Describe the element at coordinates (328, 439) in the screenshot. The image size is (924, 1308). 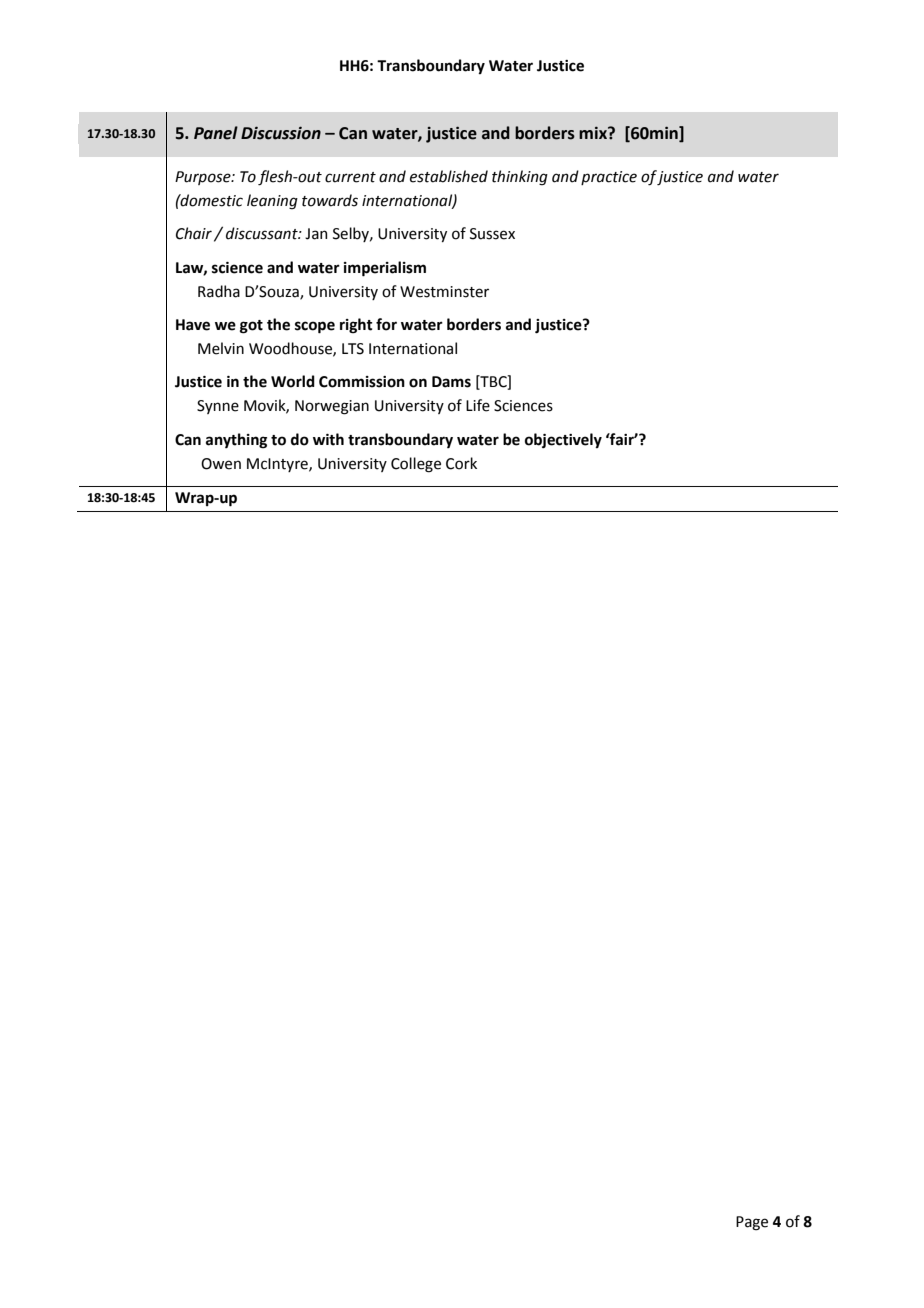
I see `with` at that location.
